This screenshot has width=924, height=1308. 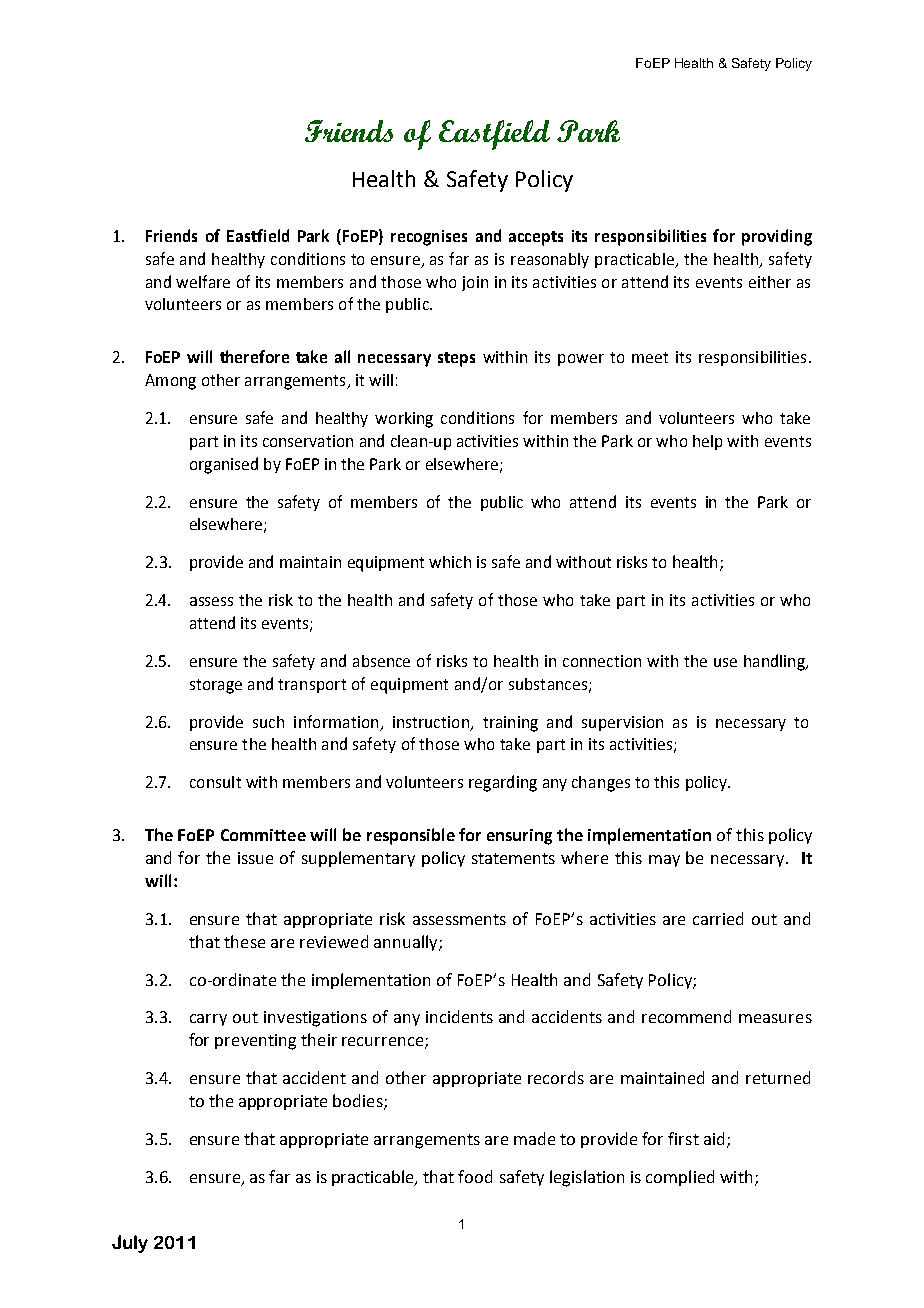 I want to click on absence, so click(x=381, y=661).
